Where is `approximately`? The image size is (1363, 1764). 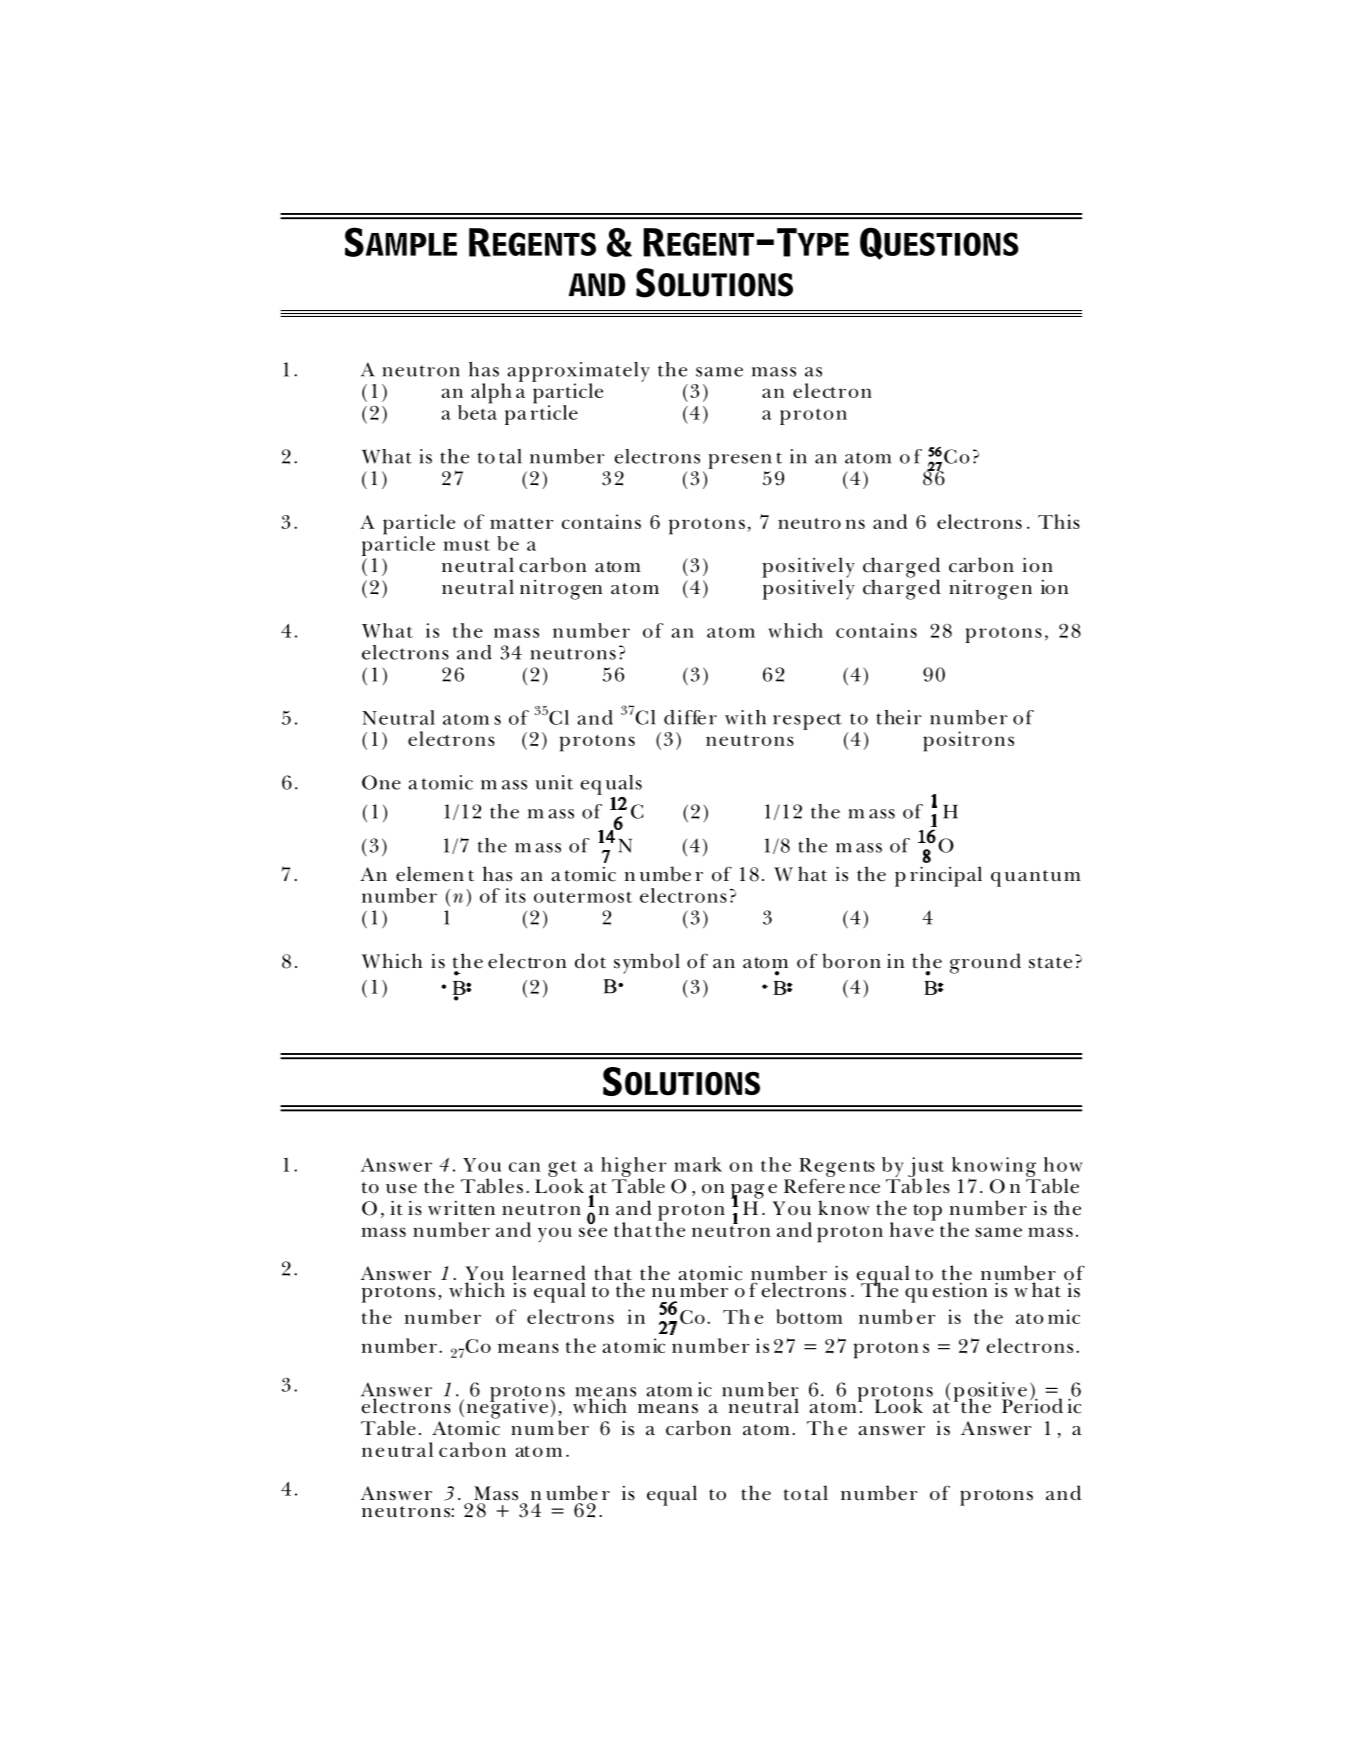 approximately is located at coordinates (578, 373).
